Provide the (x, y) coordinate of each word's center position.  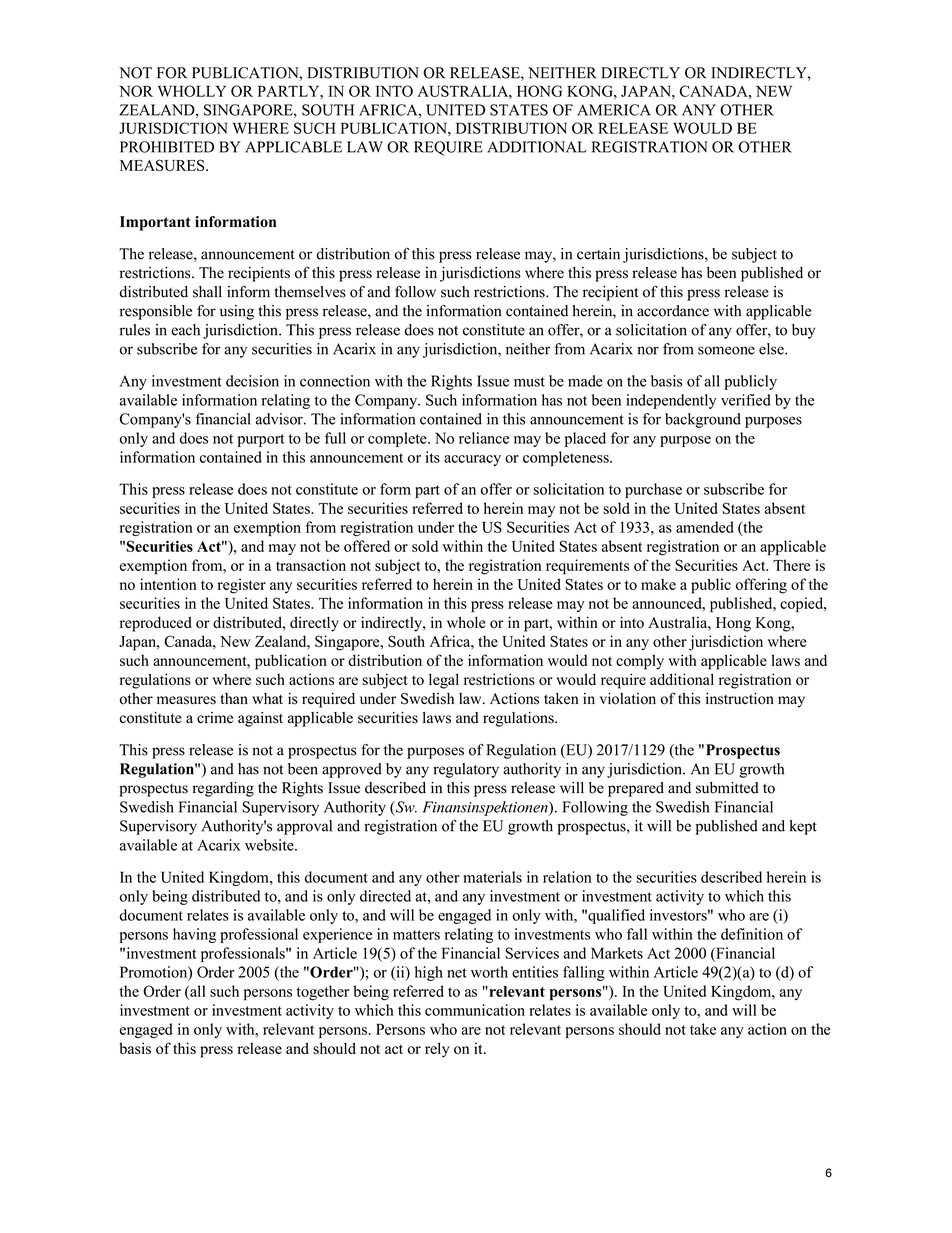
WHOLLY (192, 91)
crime (215, 718)
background (703, 420)
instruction (740, 698)
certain (598, 254)
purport (261, 440)
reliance (484, 438)
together (323, 993)
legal (444, 681)
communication (475, 1010)
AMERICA (614, 110)
